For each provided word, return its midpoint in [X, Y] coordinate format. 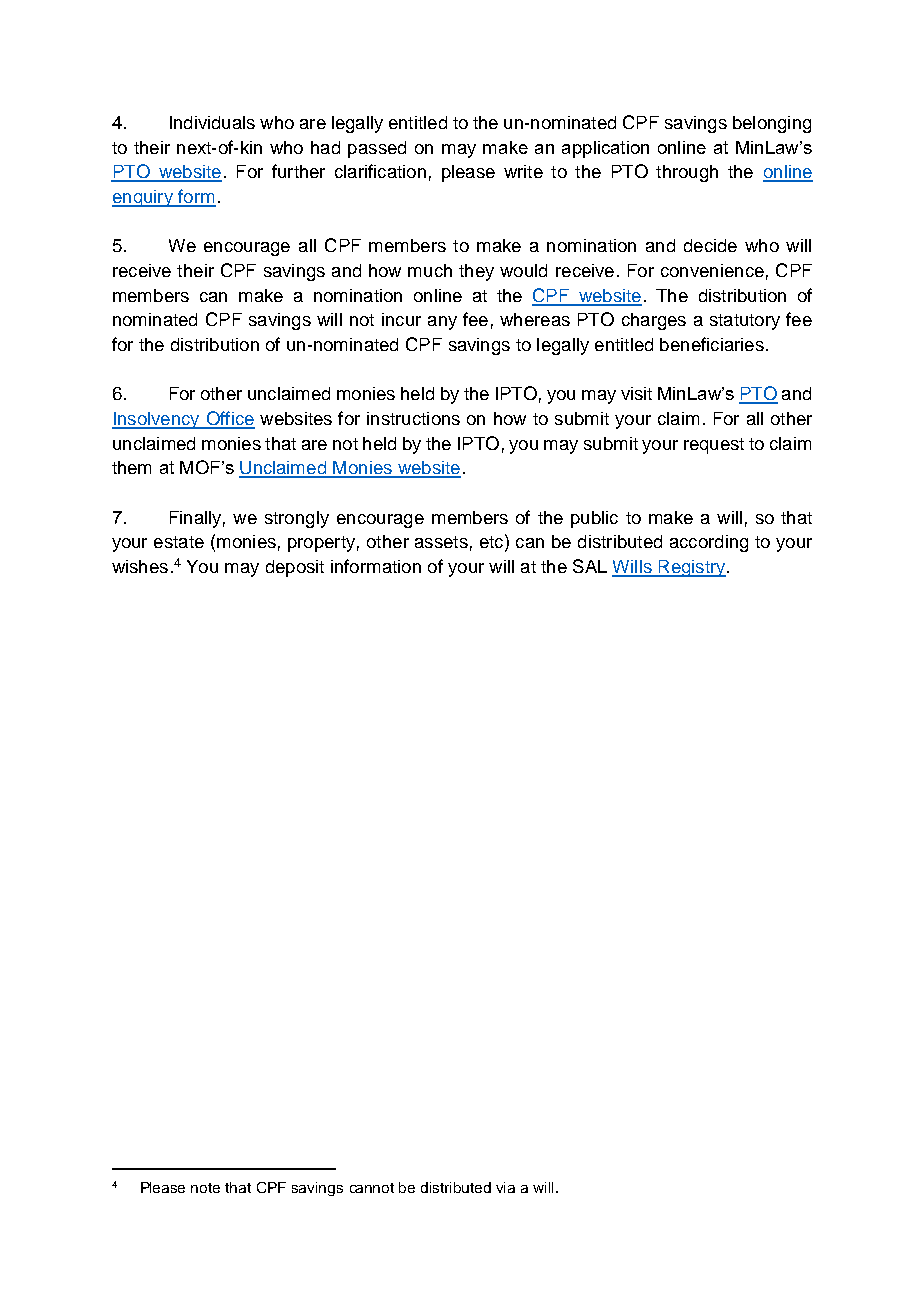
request [714, 446]
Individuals [212, 122]
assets [441, 542]
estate [179, 542]
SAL [590, 566]
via [505, 1187]
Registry [692, 568]
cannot [372, 1188]
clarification [380, 171]
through [687, 173]
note [205, 1188]
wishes [140, 566]
